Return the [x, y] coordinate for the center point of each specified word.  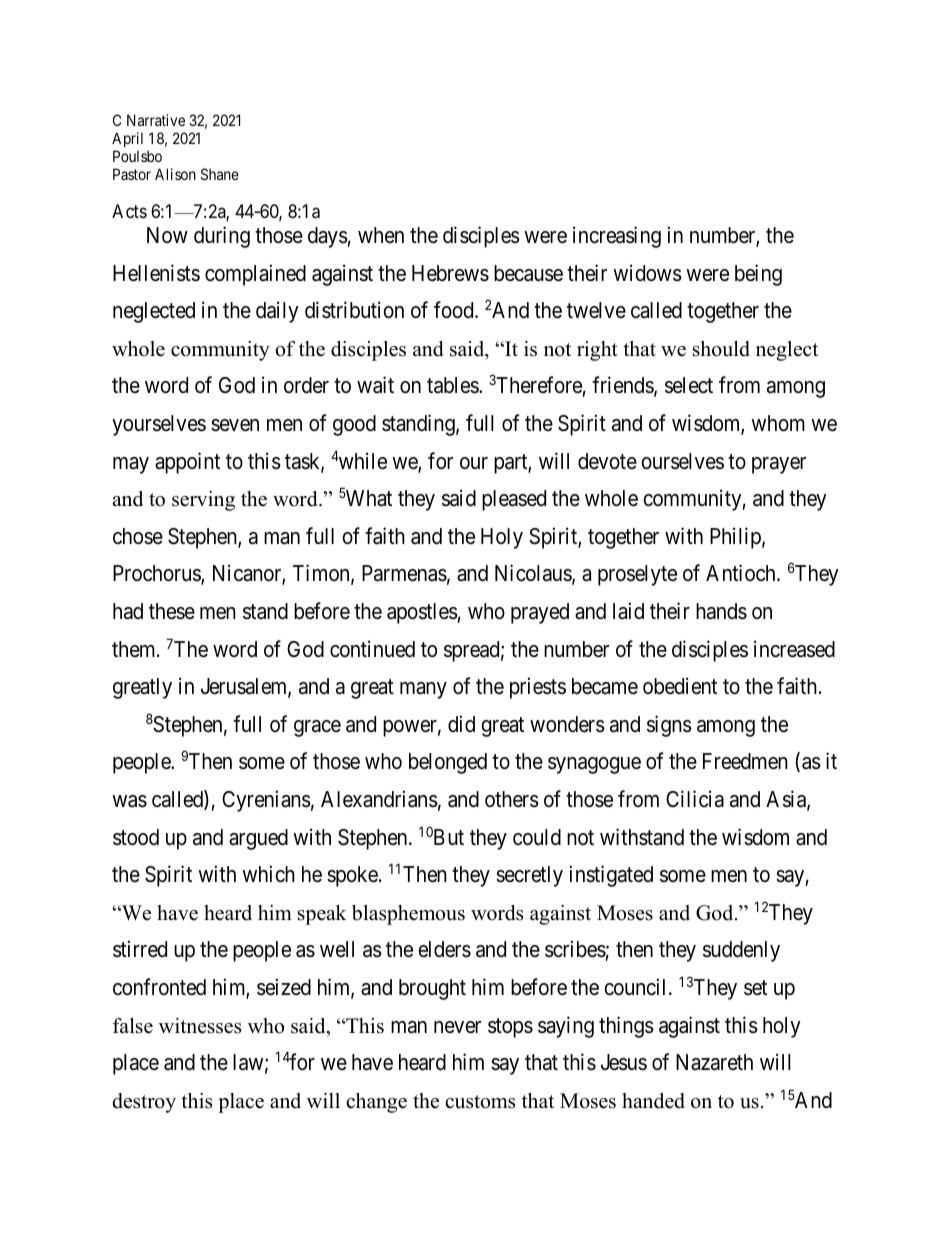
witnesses [200, 1026]
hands [721, 611]
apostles [422, 613]
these [172, 611]
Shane [220, 174]
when [381, 235]
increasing [617, 237]
